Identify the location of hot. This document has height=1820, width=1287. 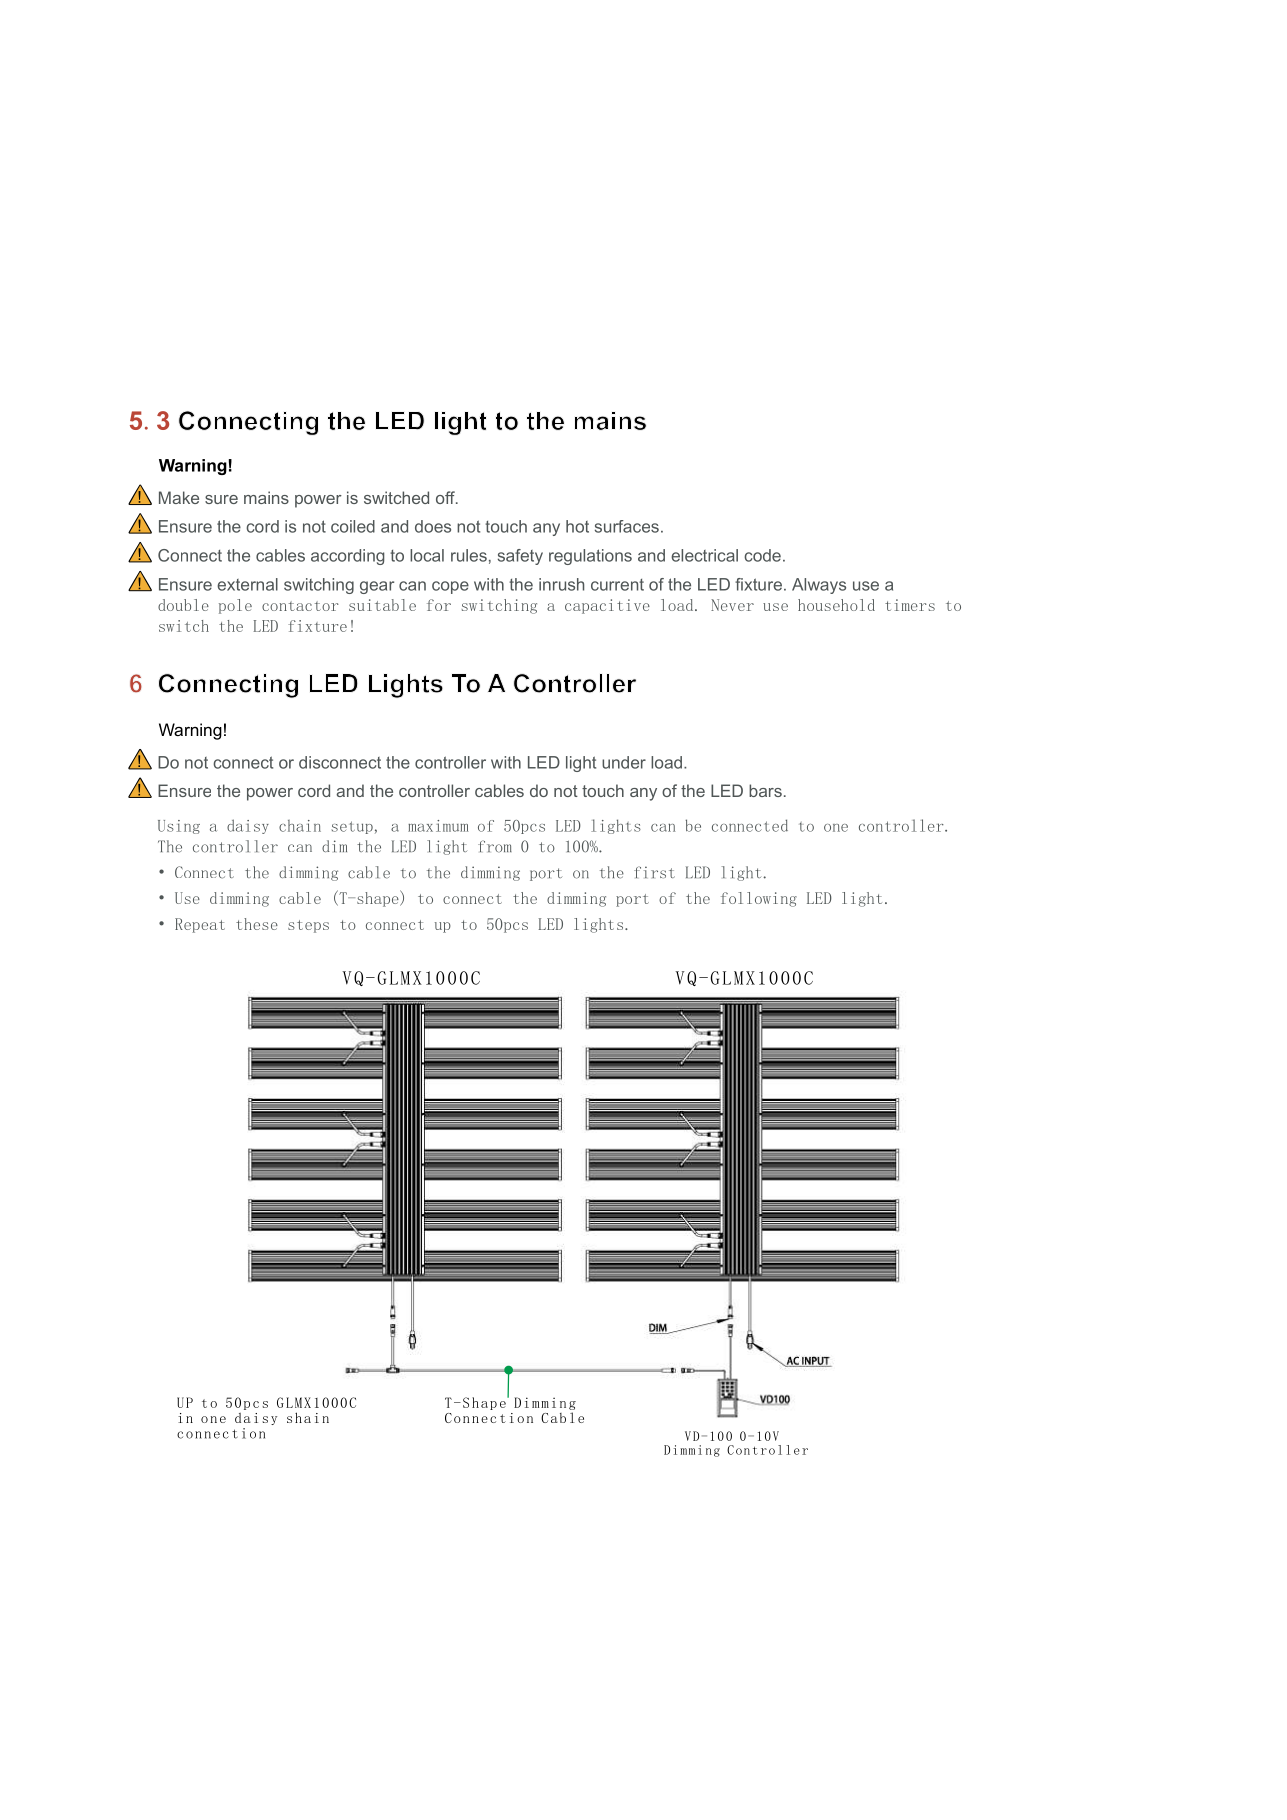
(577, 526).
